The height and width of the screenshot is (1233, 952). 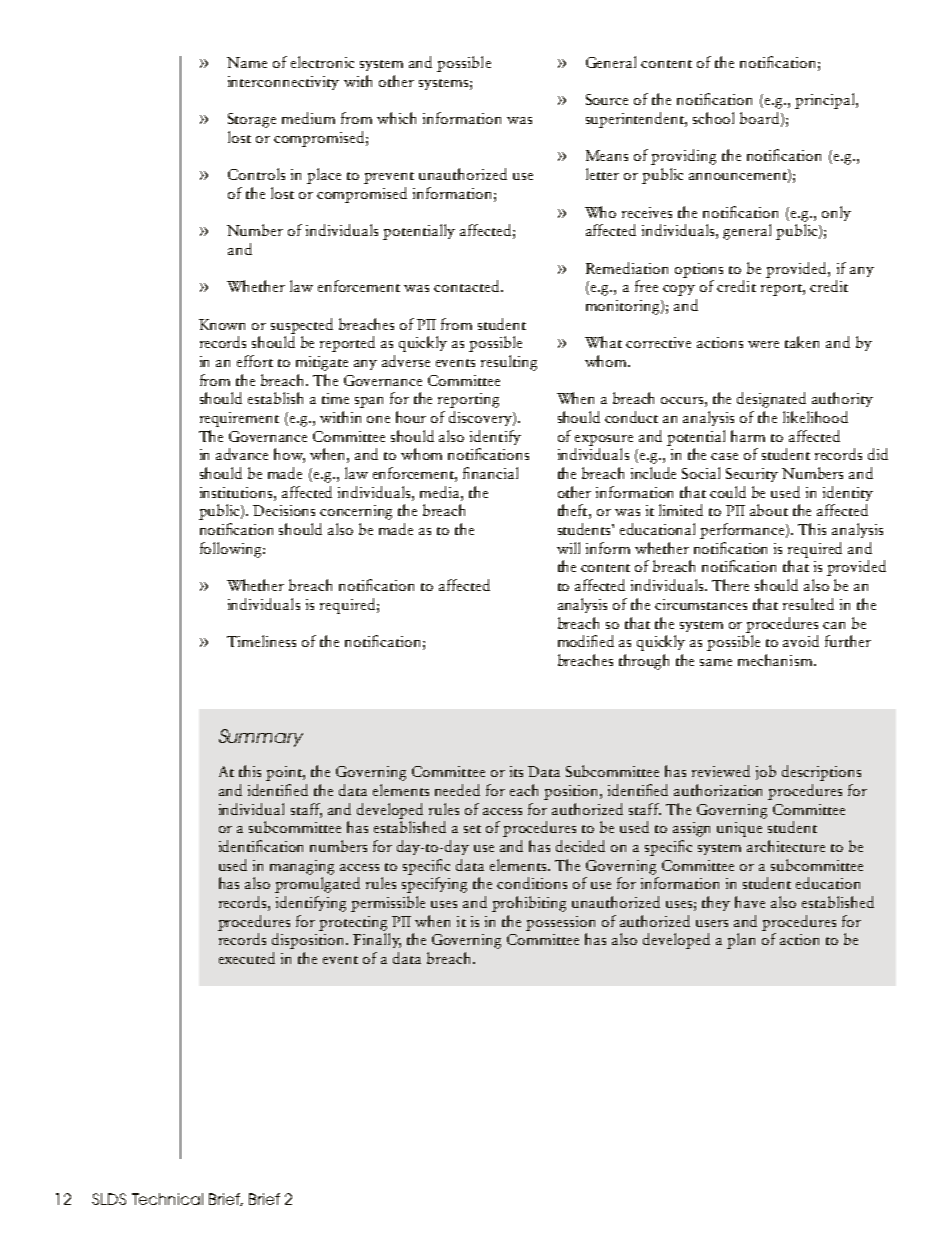 I want to click on architecture, so click(x=786, y=846).
